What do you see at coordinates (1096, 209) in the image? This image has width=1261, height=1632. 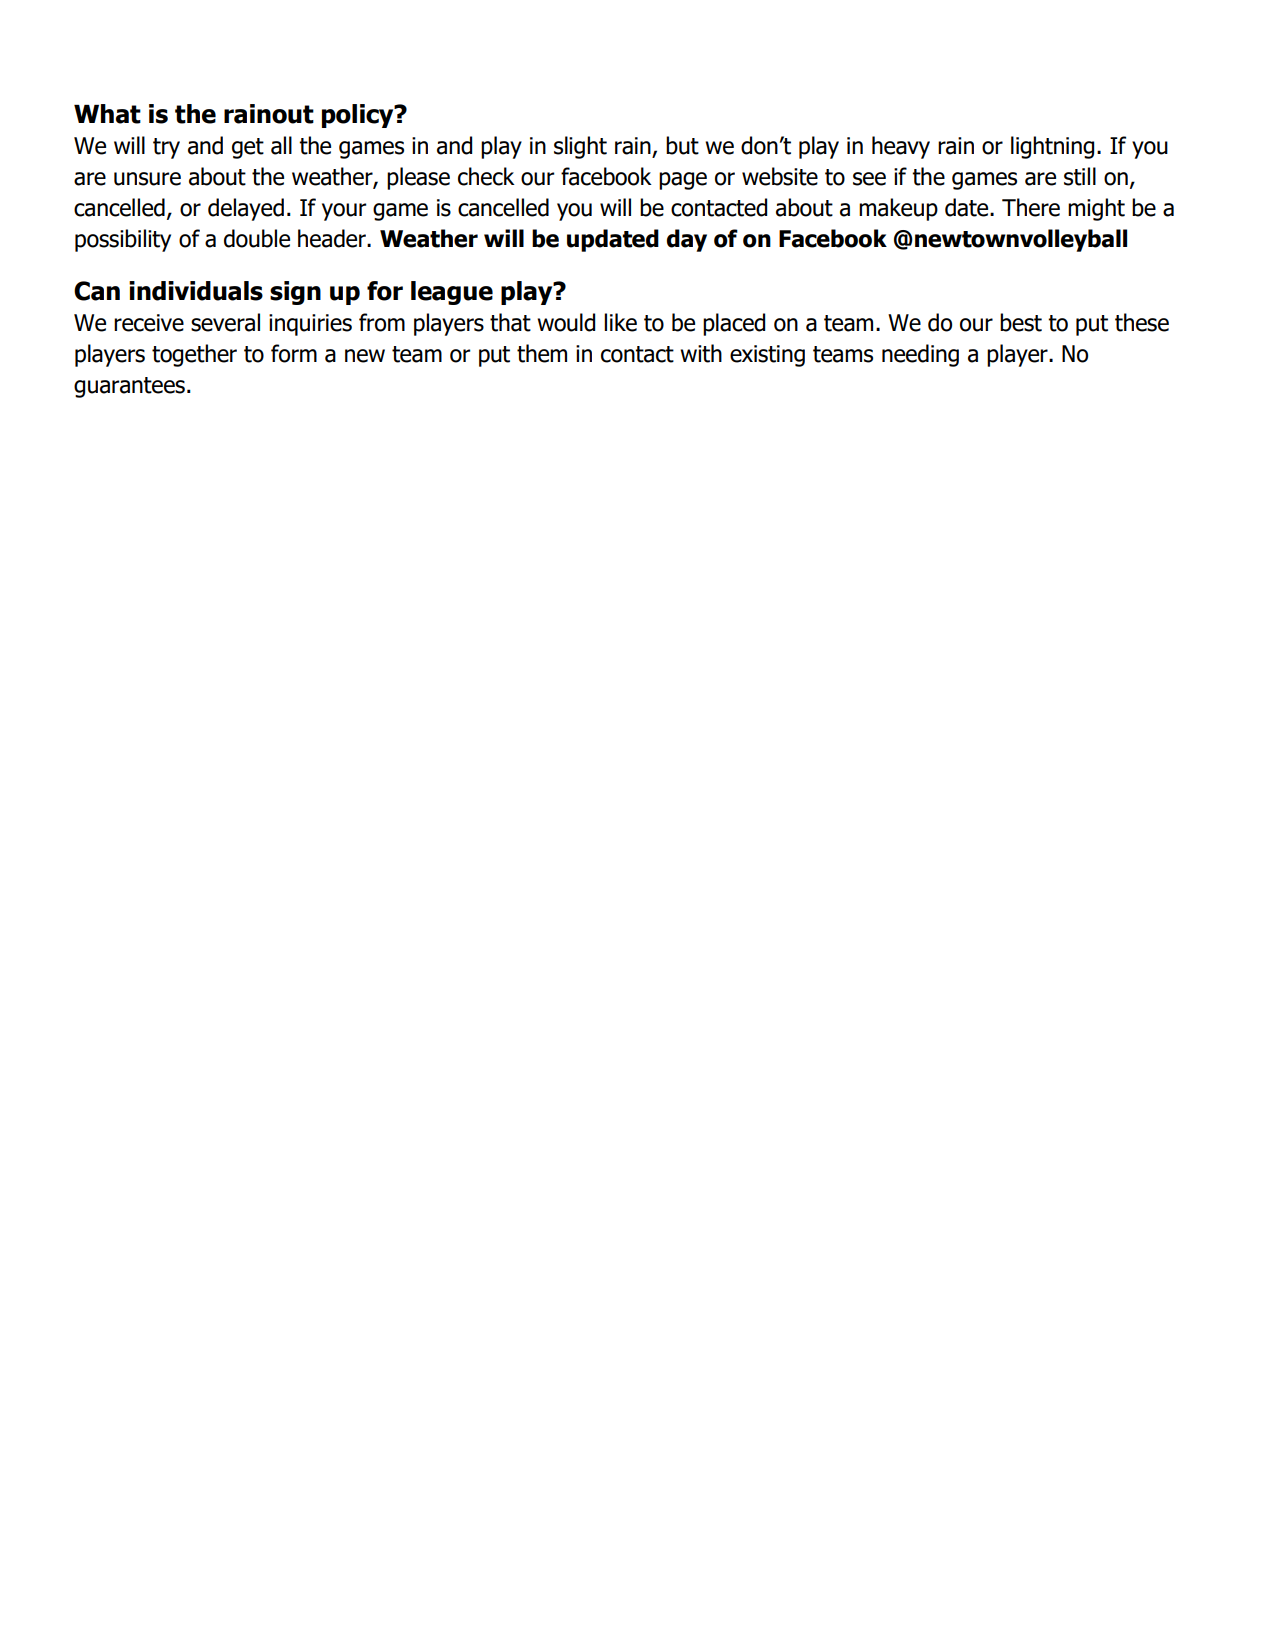 I see `might` at bounding box center [1096, 209].
